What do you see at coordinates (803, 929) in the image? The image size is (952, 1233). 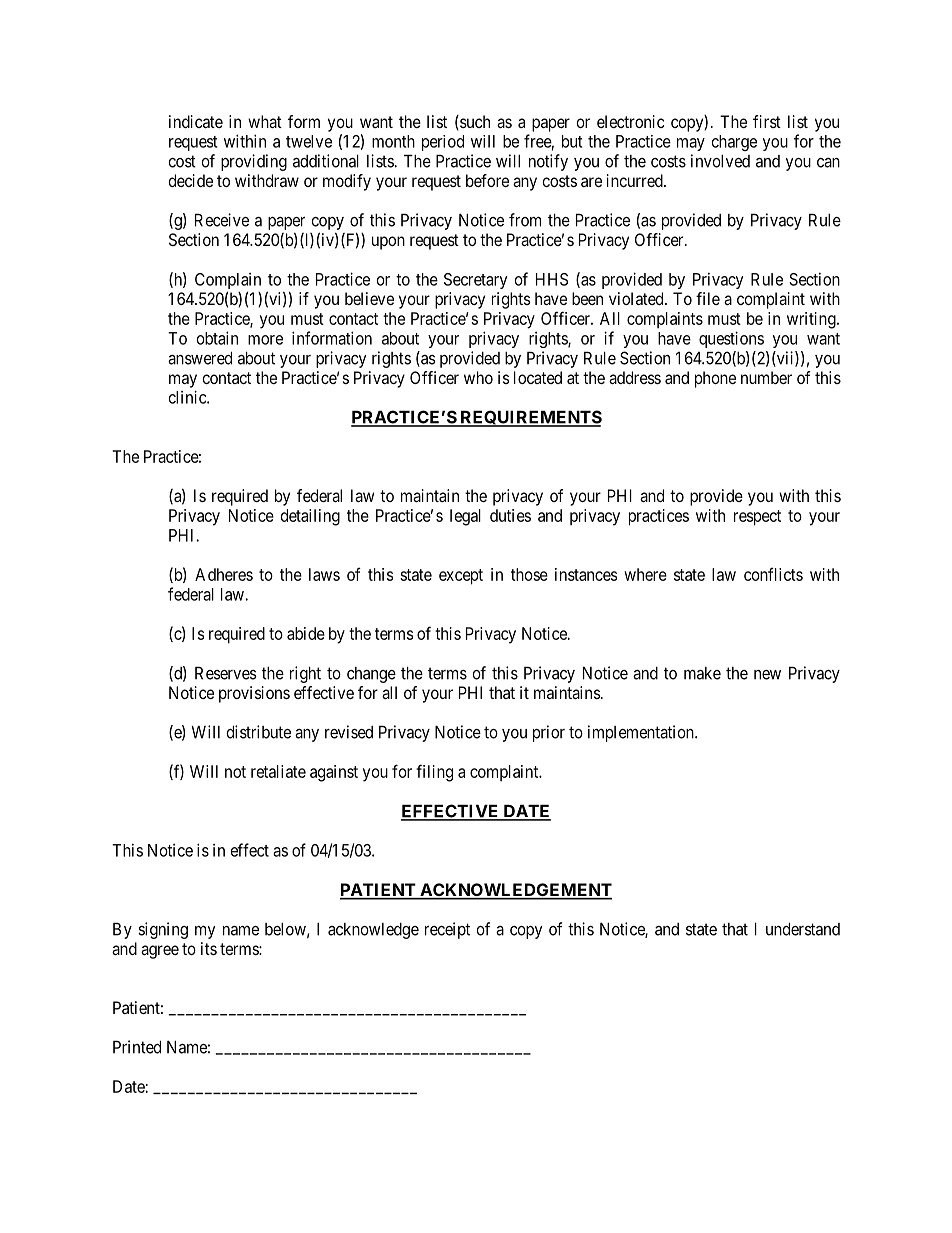 I see `understand` at bounding box center [803, 929].
